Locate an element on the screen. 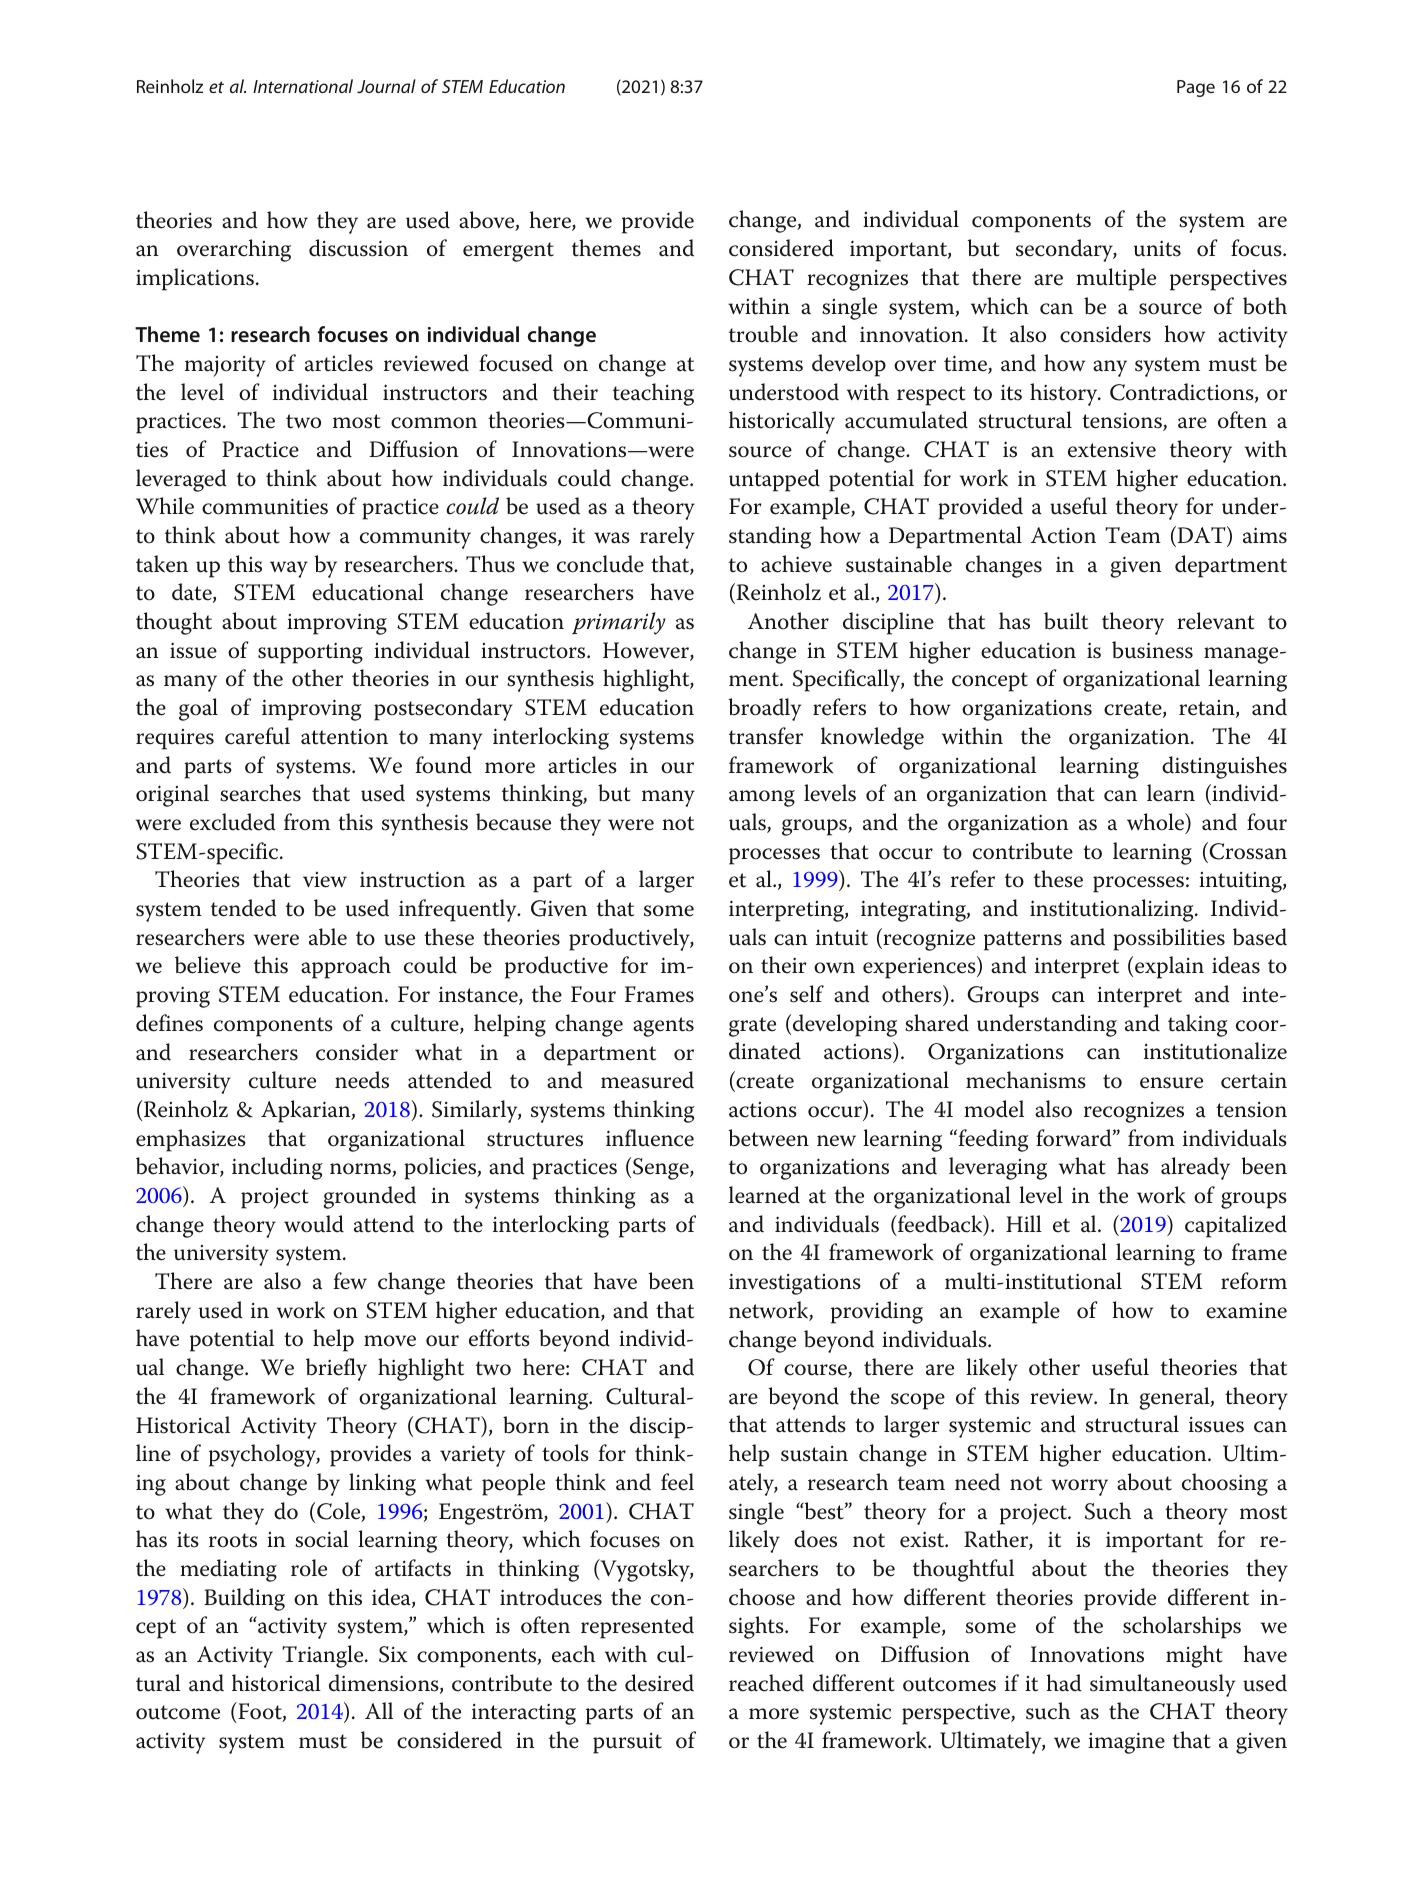 Image resolution: width=1423 pixels, height=1891 pixels. own is located at coordinates (834, 968).
